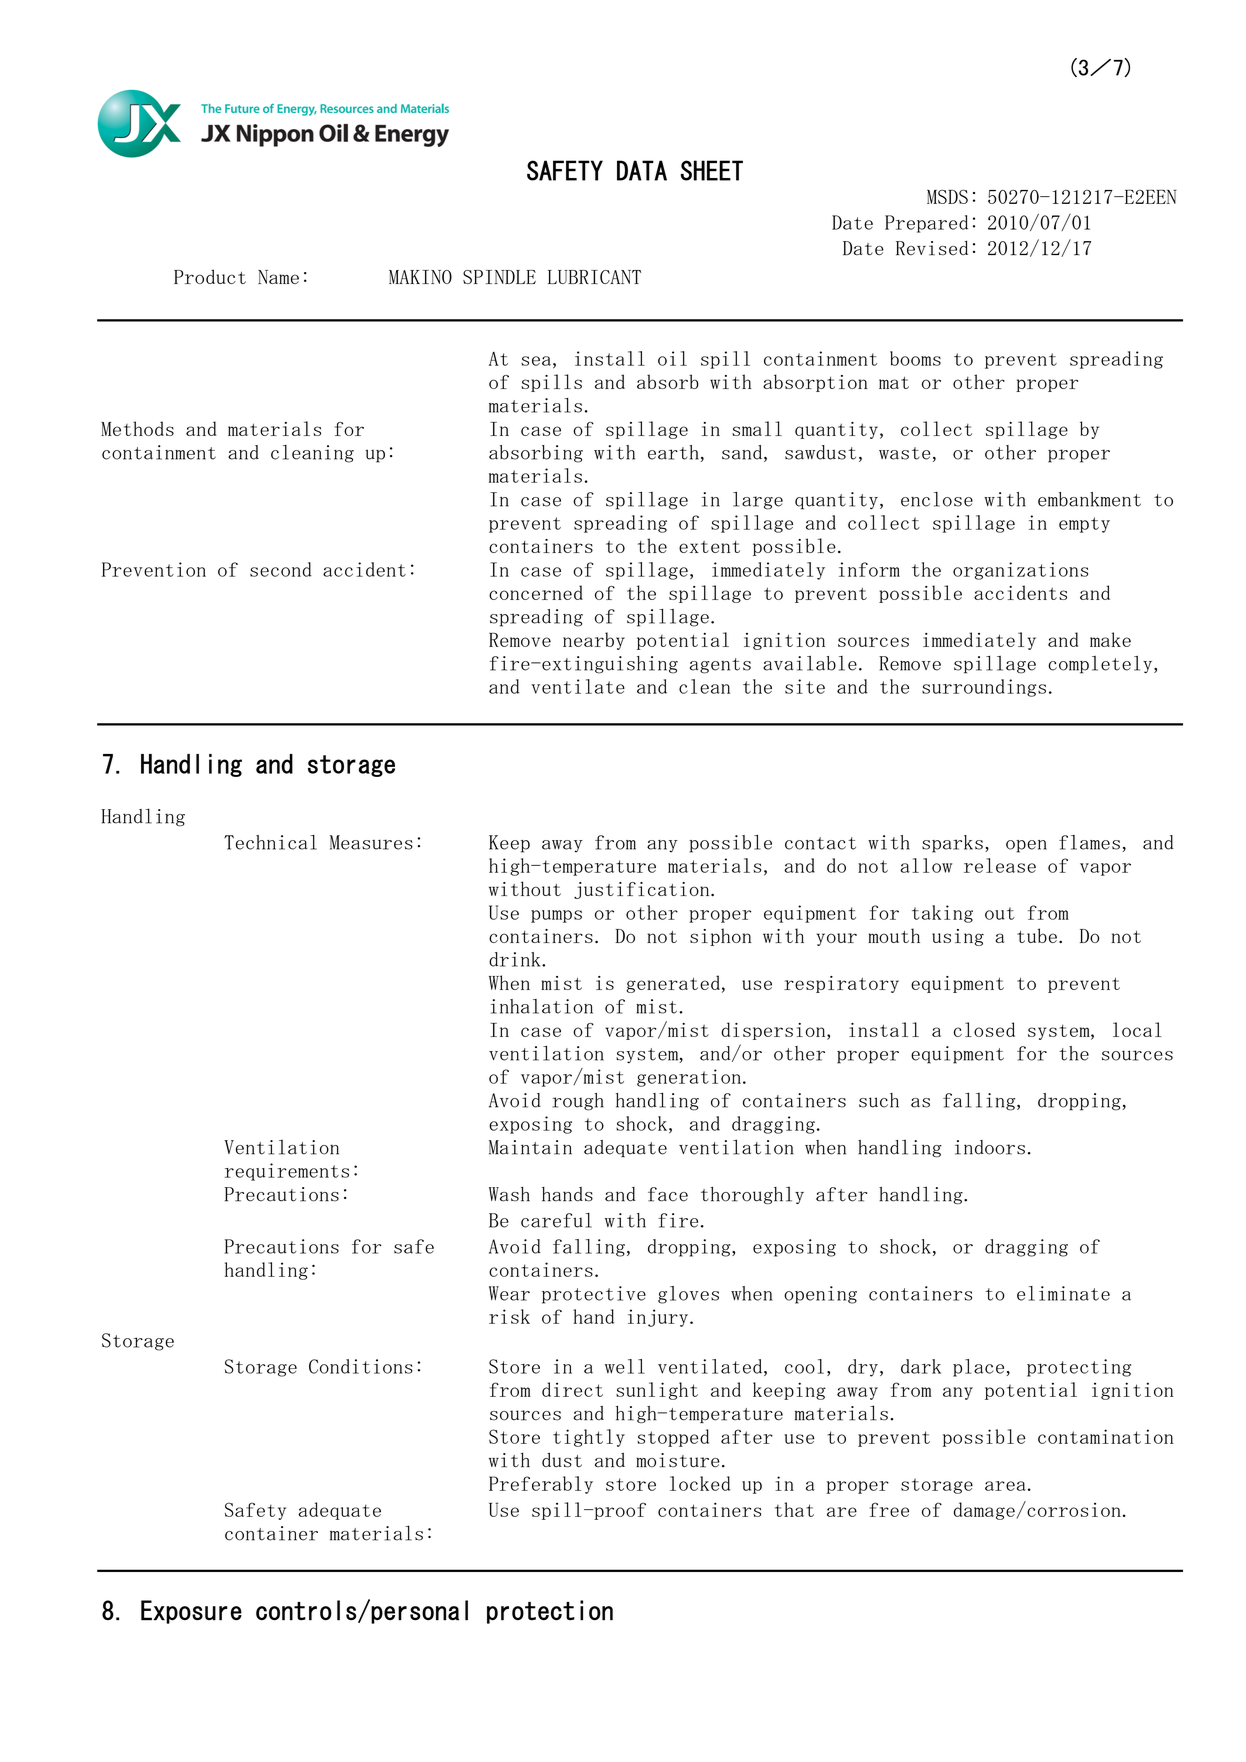  Describe the element at coordinates (990, 1147) in the document. I see `indoors` at that location.
